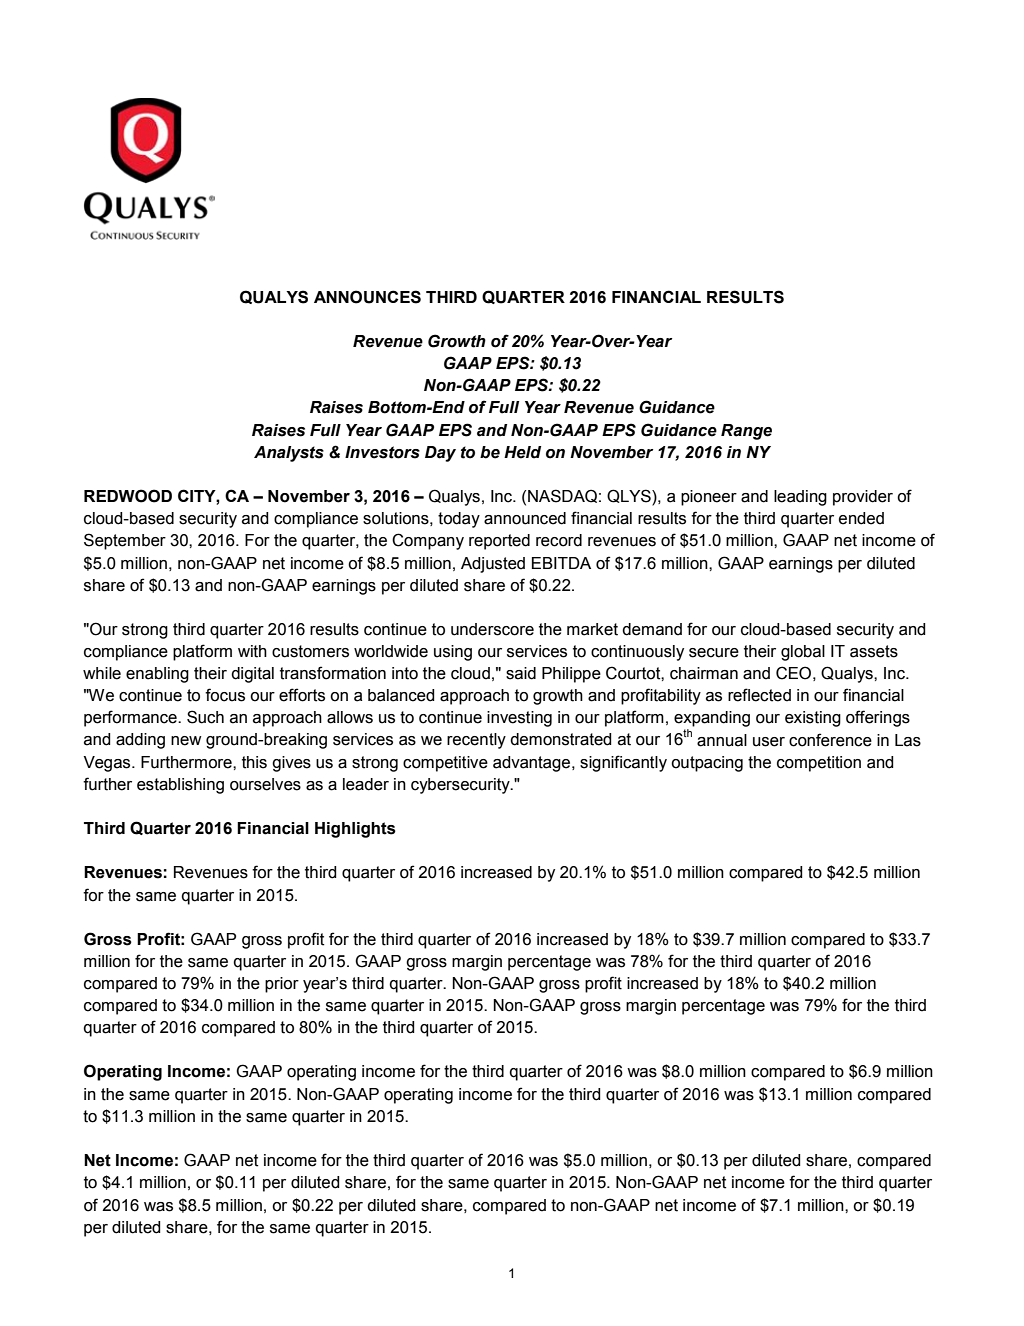 The image size is (1024, 1326). What do you see at coordinates (830, 740) in the image?
I see `conference` at bounding box center [830, 740].
